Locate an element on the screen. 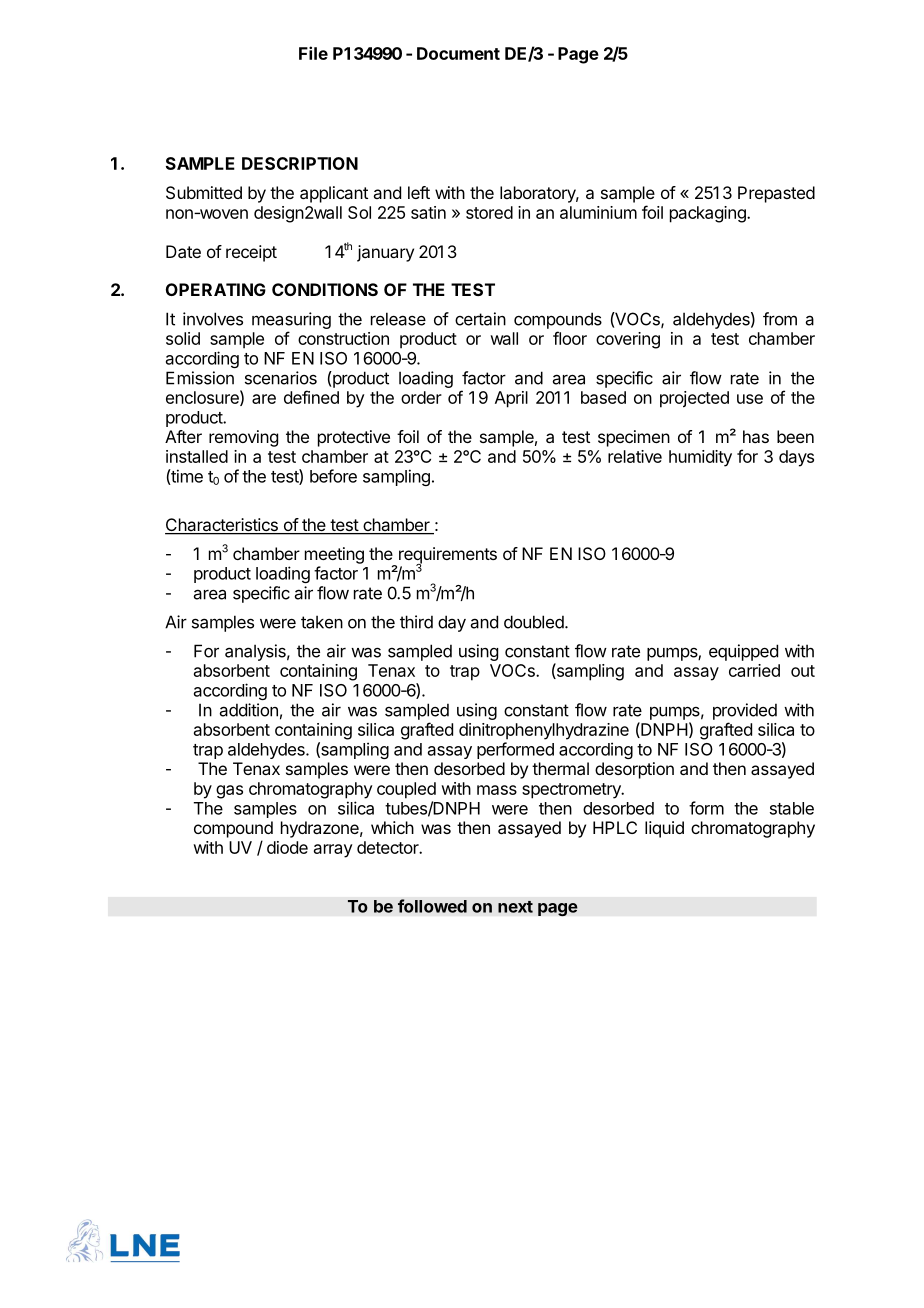 This screenshot has height=1308, width=924. diode is located at coordinates (287, 847).
